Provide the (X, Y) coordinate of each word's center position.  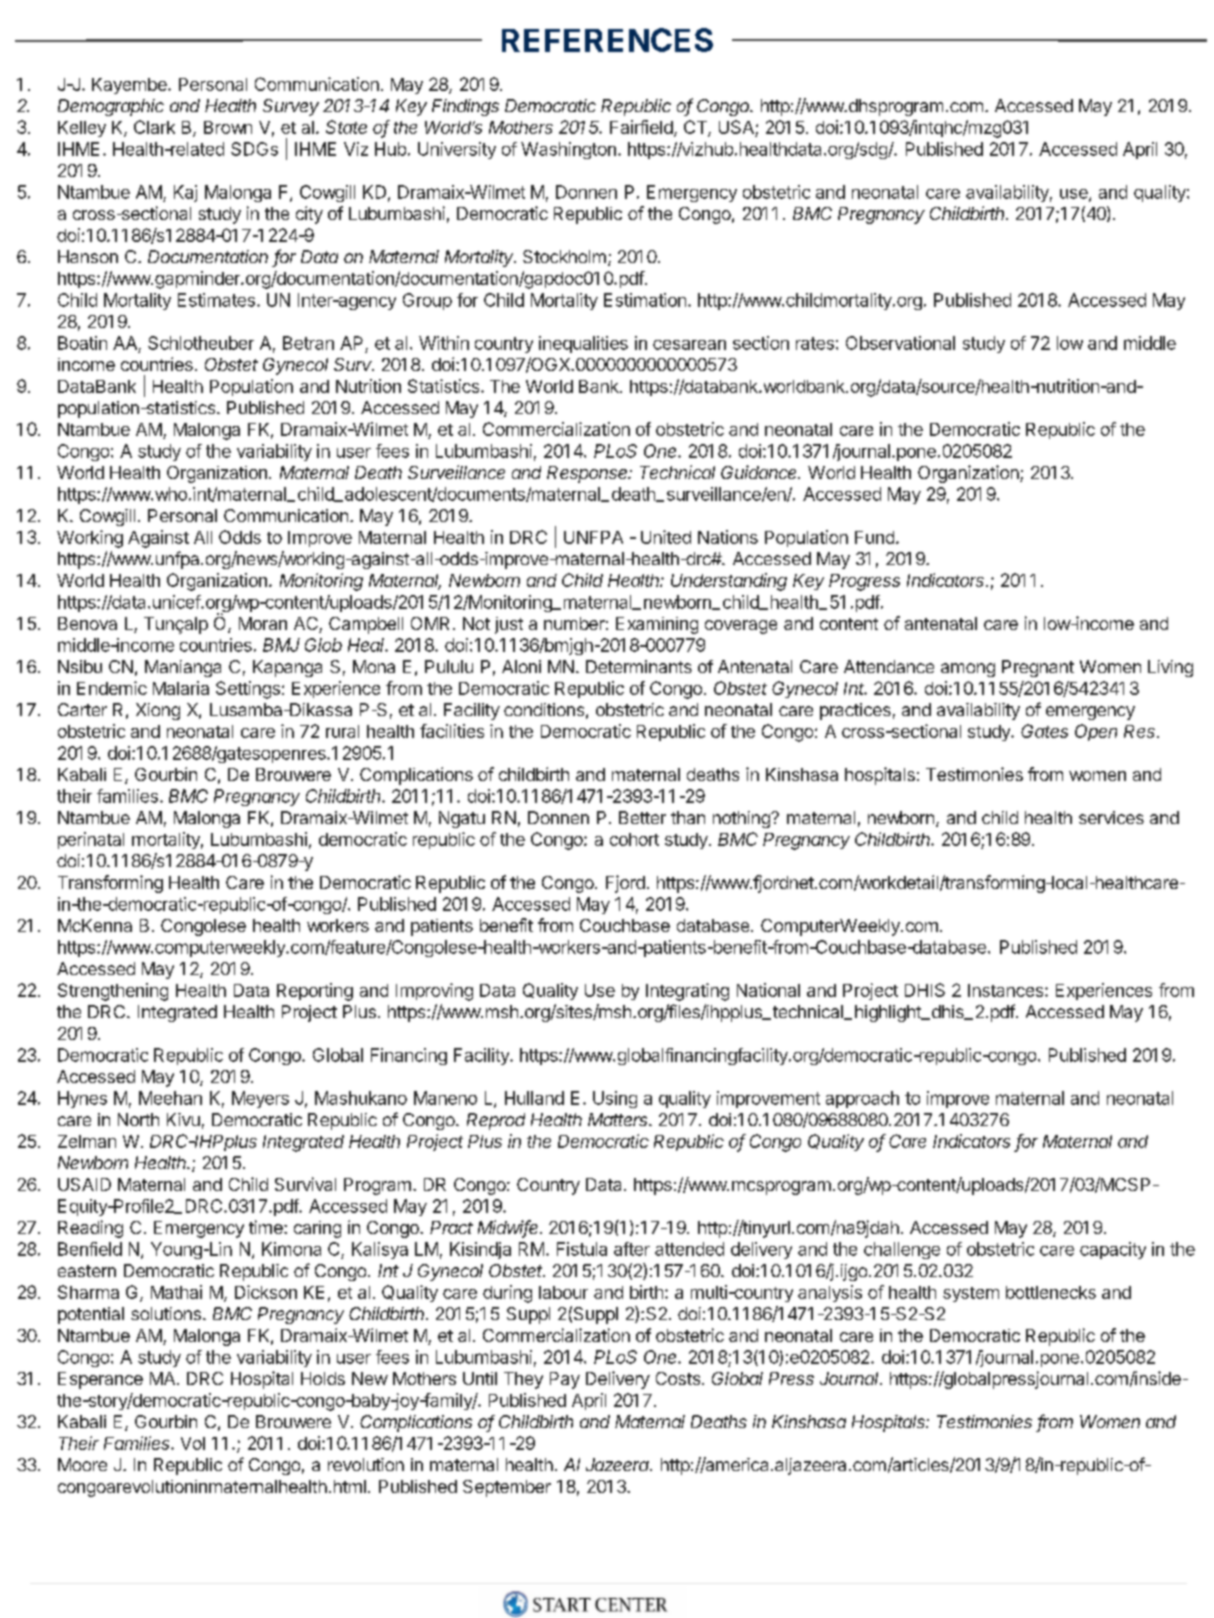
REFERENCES (607, 40)
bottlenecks (1051, 1292)
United (666, 537)
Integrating (687, 992)
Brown (228, 127)
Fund (874, 537)
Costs (678, 1378)
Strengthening (113, 992)
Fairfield (642, 128)
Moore (82, 1464)
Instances (1007, 990)
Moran (263, 623)
